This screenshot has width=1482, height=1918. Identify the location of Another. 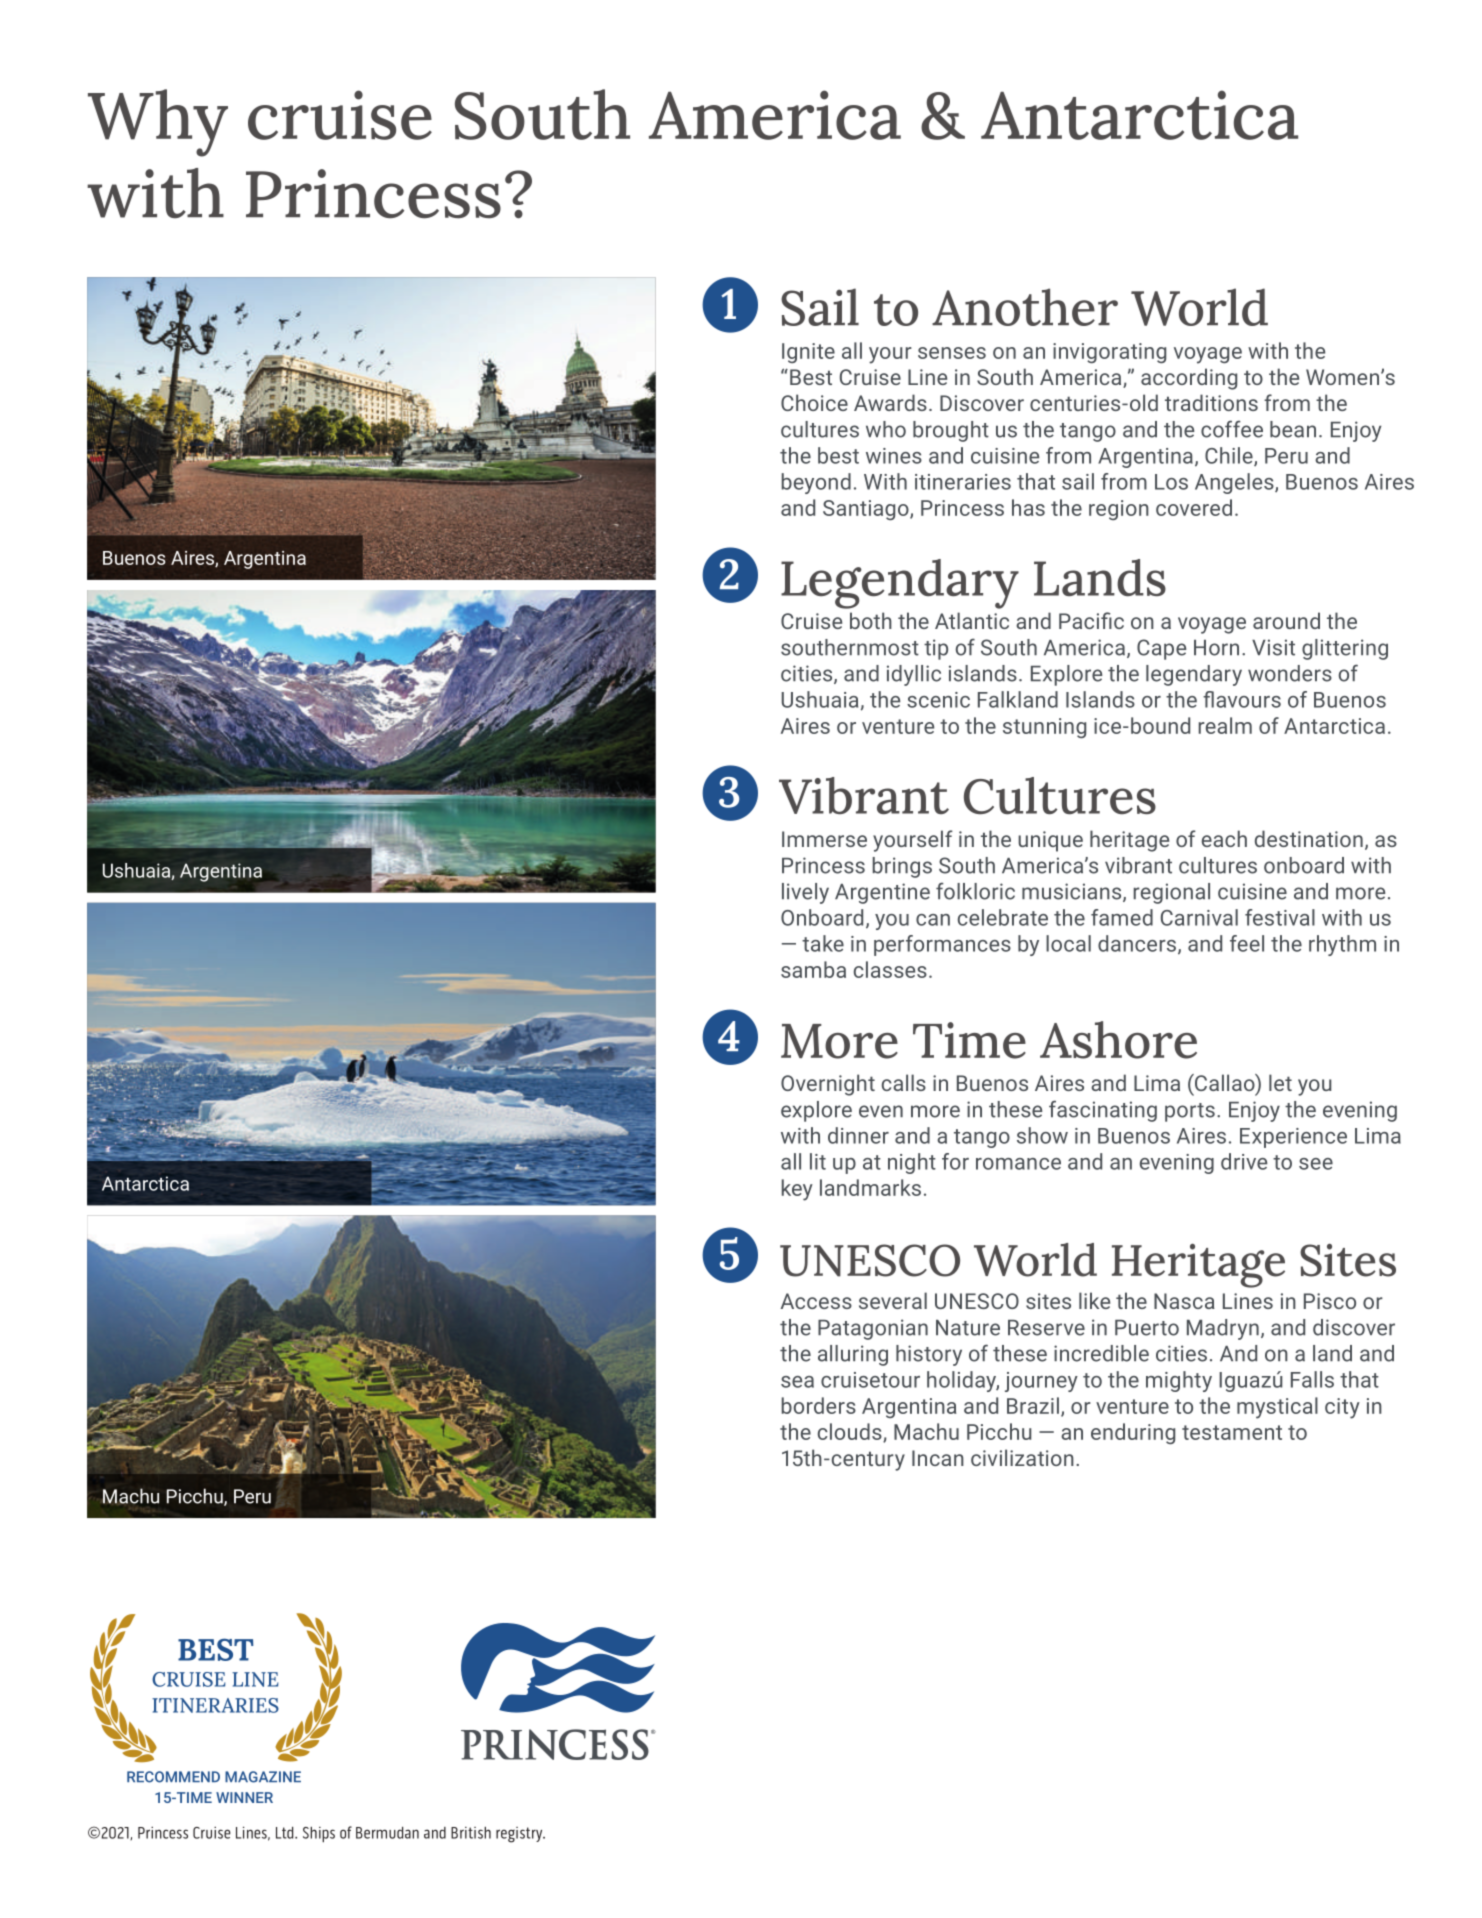
(1025, 307).
